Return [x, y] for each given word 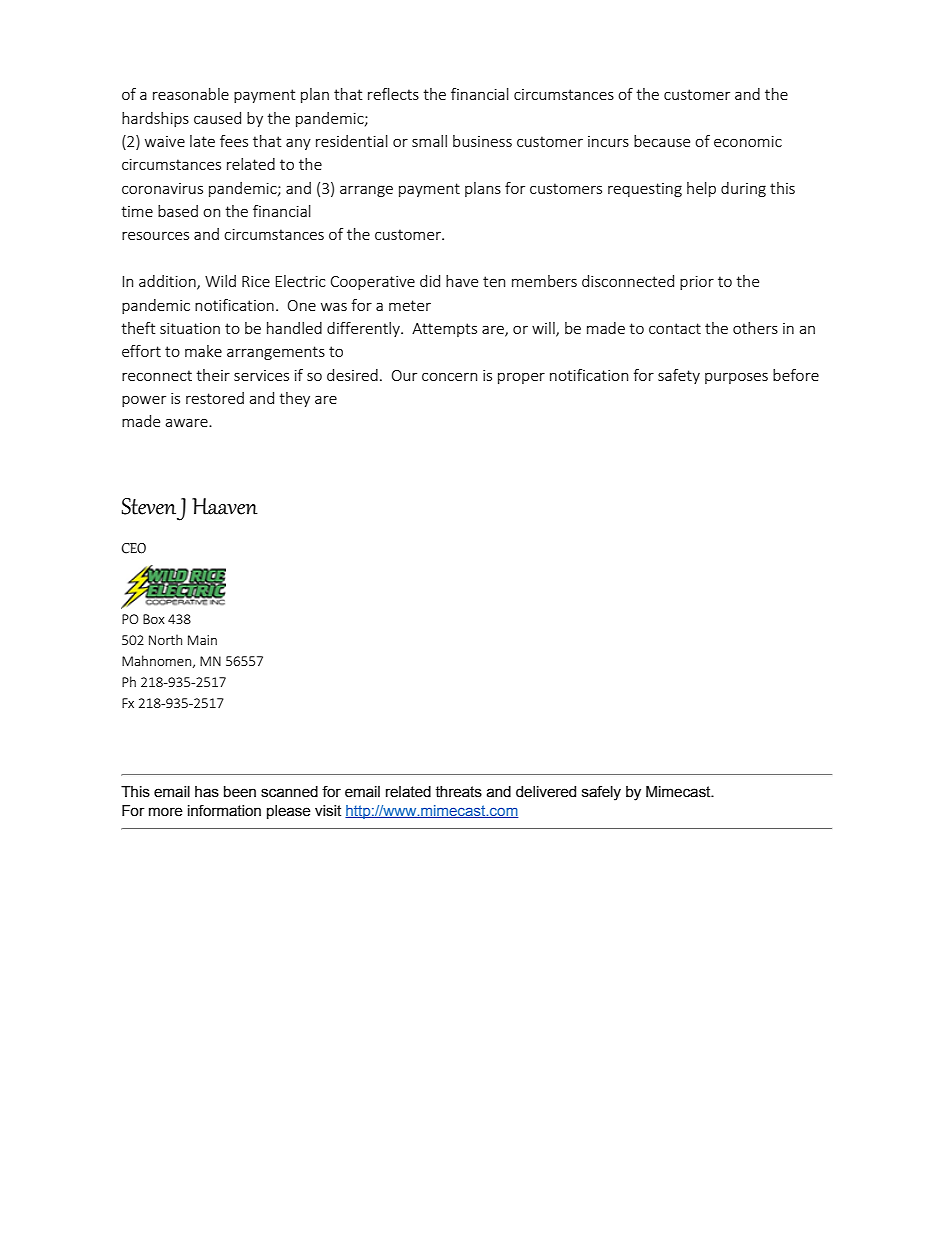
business [482, 141]
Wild [220, 281]
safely [601, 793]
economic [748, 141]
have [462, 281]
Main [202, 640]
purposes [736, 378]
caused [217, 118]
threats [458, 792]
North [165, 639]
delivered [546, 792]
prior [697, 283]
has [207, 792]
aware [188, 422]
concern [449, 376]
